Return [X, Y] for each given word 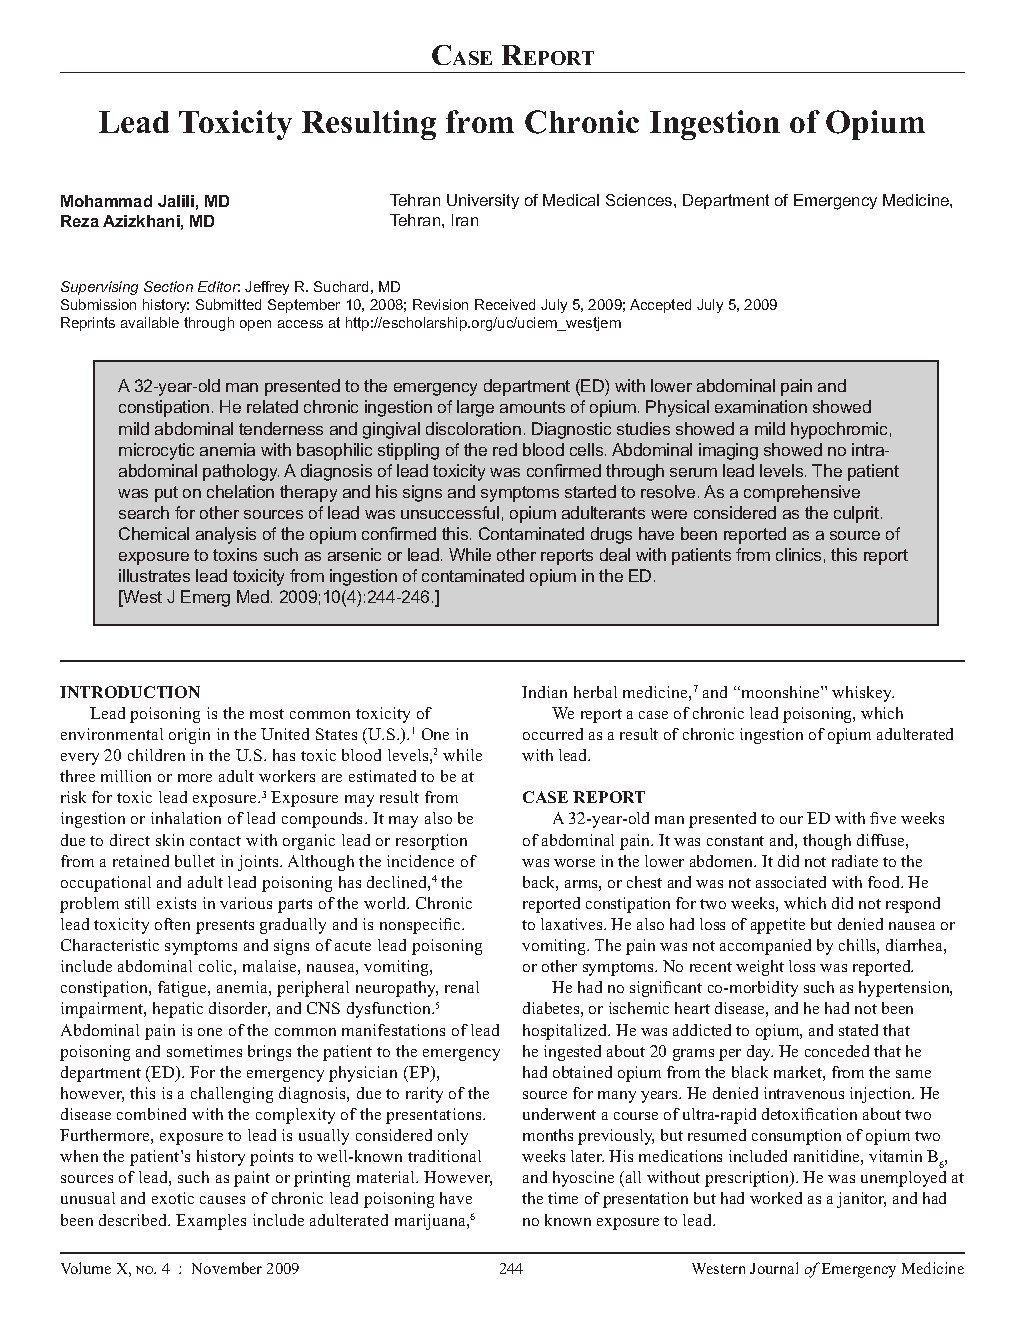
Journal [774, 1268]
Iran [465, 220]
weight [760, 968]
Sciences [640, 200]
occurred [553, 734]
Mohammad [106, 201]
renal [462, 987]
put [166, 494]
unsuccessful [450, 512]
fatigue [183, 989]
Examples [211, 1222]
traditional [444, 1156]
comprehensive [802, 493]
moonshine [780, 692]
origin [189, 736]
